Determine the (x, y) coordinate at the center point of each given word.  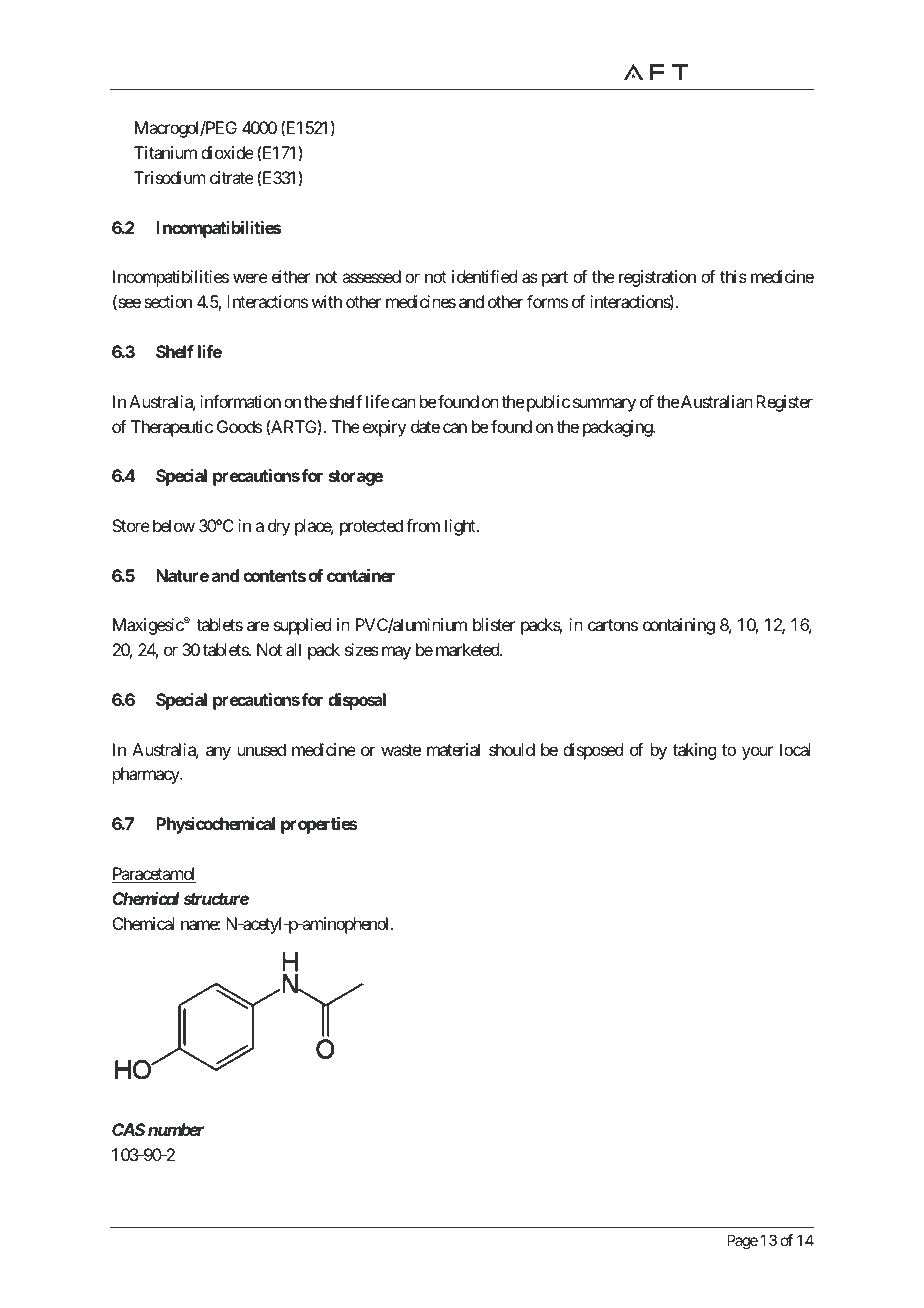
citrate (232, 177)
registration (657, 278)
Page (742, 1242)
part (555, 279)
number (176, 1129)
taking (694, 751)
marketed (468, 649)
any (218, 753)
